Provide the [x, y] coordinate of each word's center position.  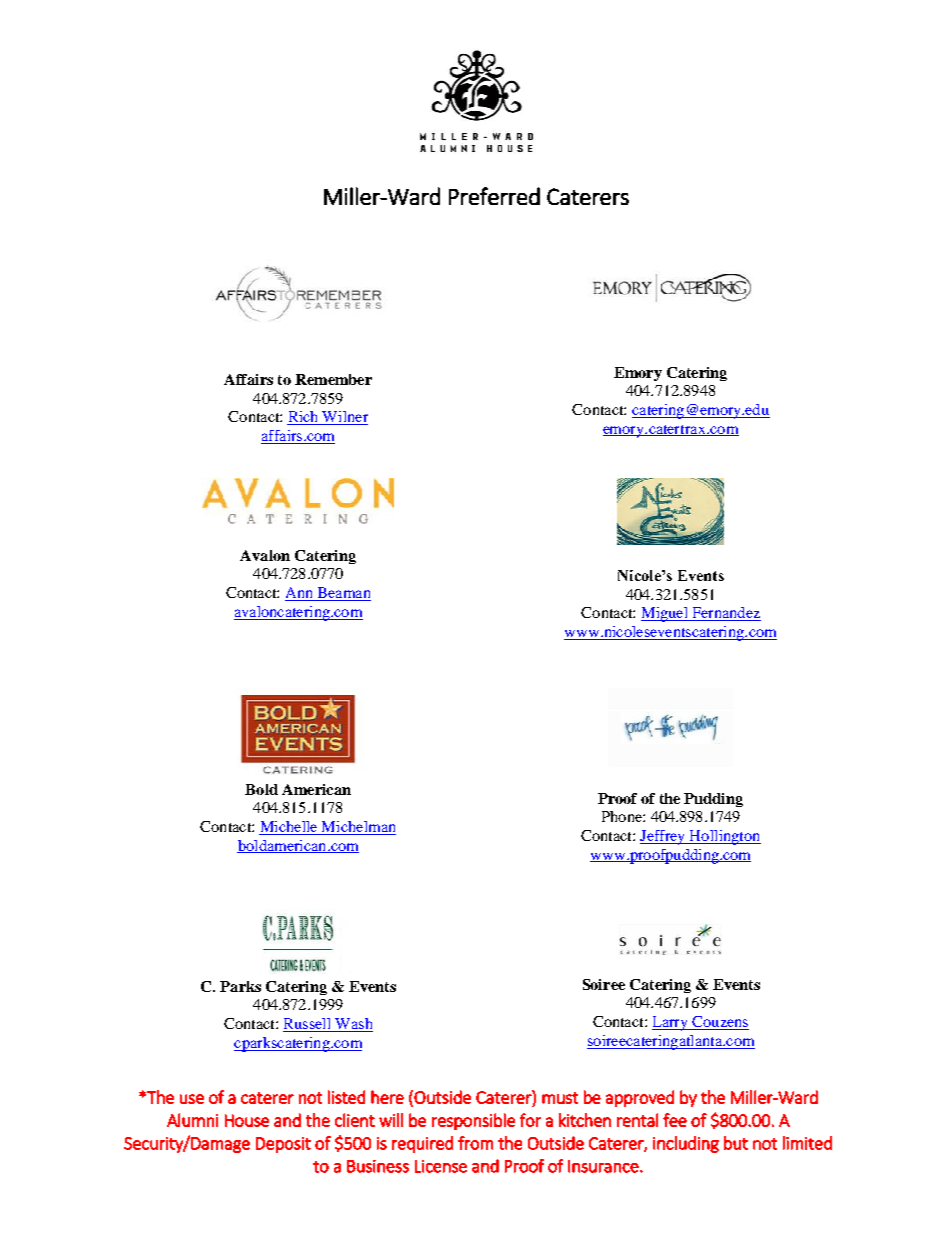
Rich [304, 418]
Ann [300, 594]
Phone [623, 816]
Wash [353, 1025]
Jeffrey [664, 837]
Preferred [494, 196]
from [475, 1143]
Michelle [289, 826]
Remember [333, 379]
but [736, 1143]
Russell [308, 1025]
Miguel [665, 614]
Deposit [283, 1145]
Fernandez [725, 614]
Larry [671, 1023]
